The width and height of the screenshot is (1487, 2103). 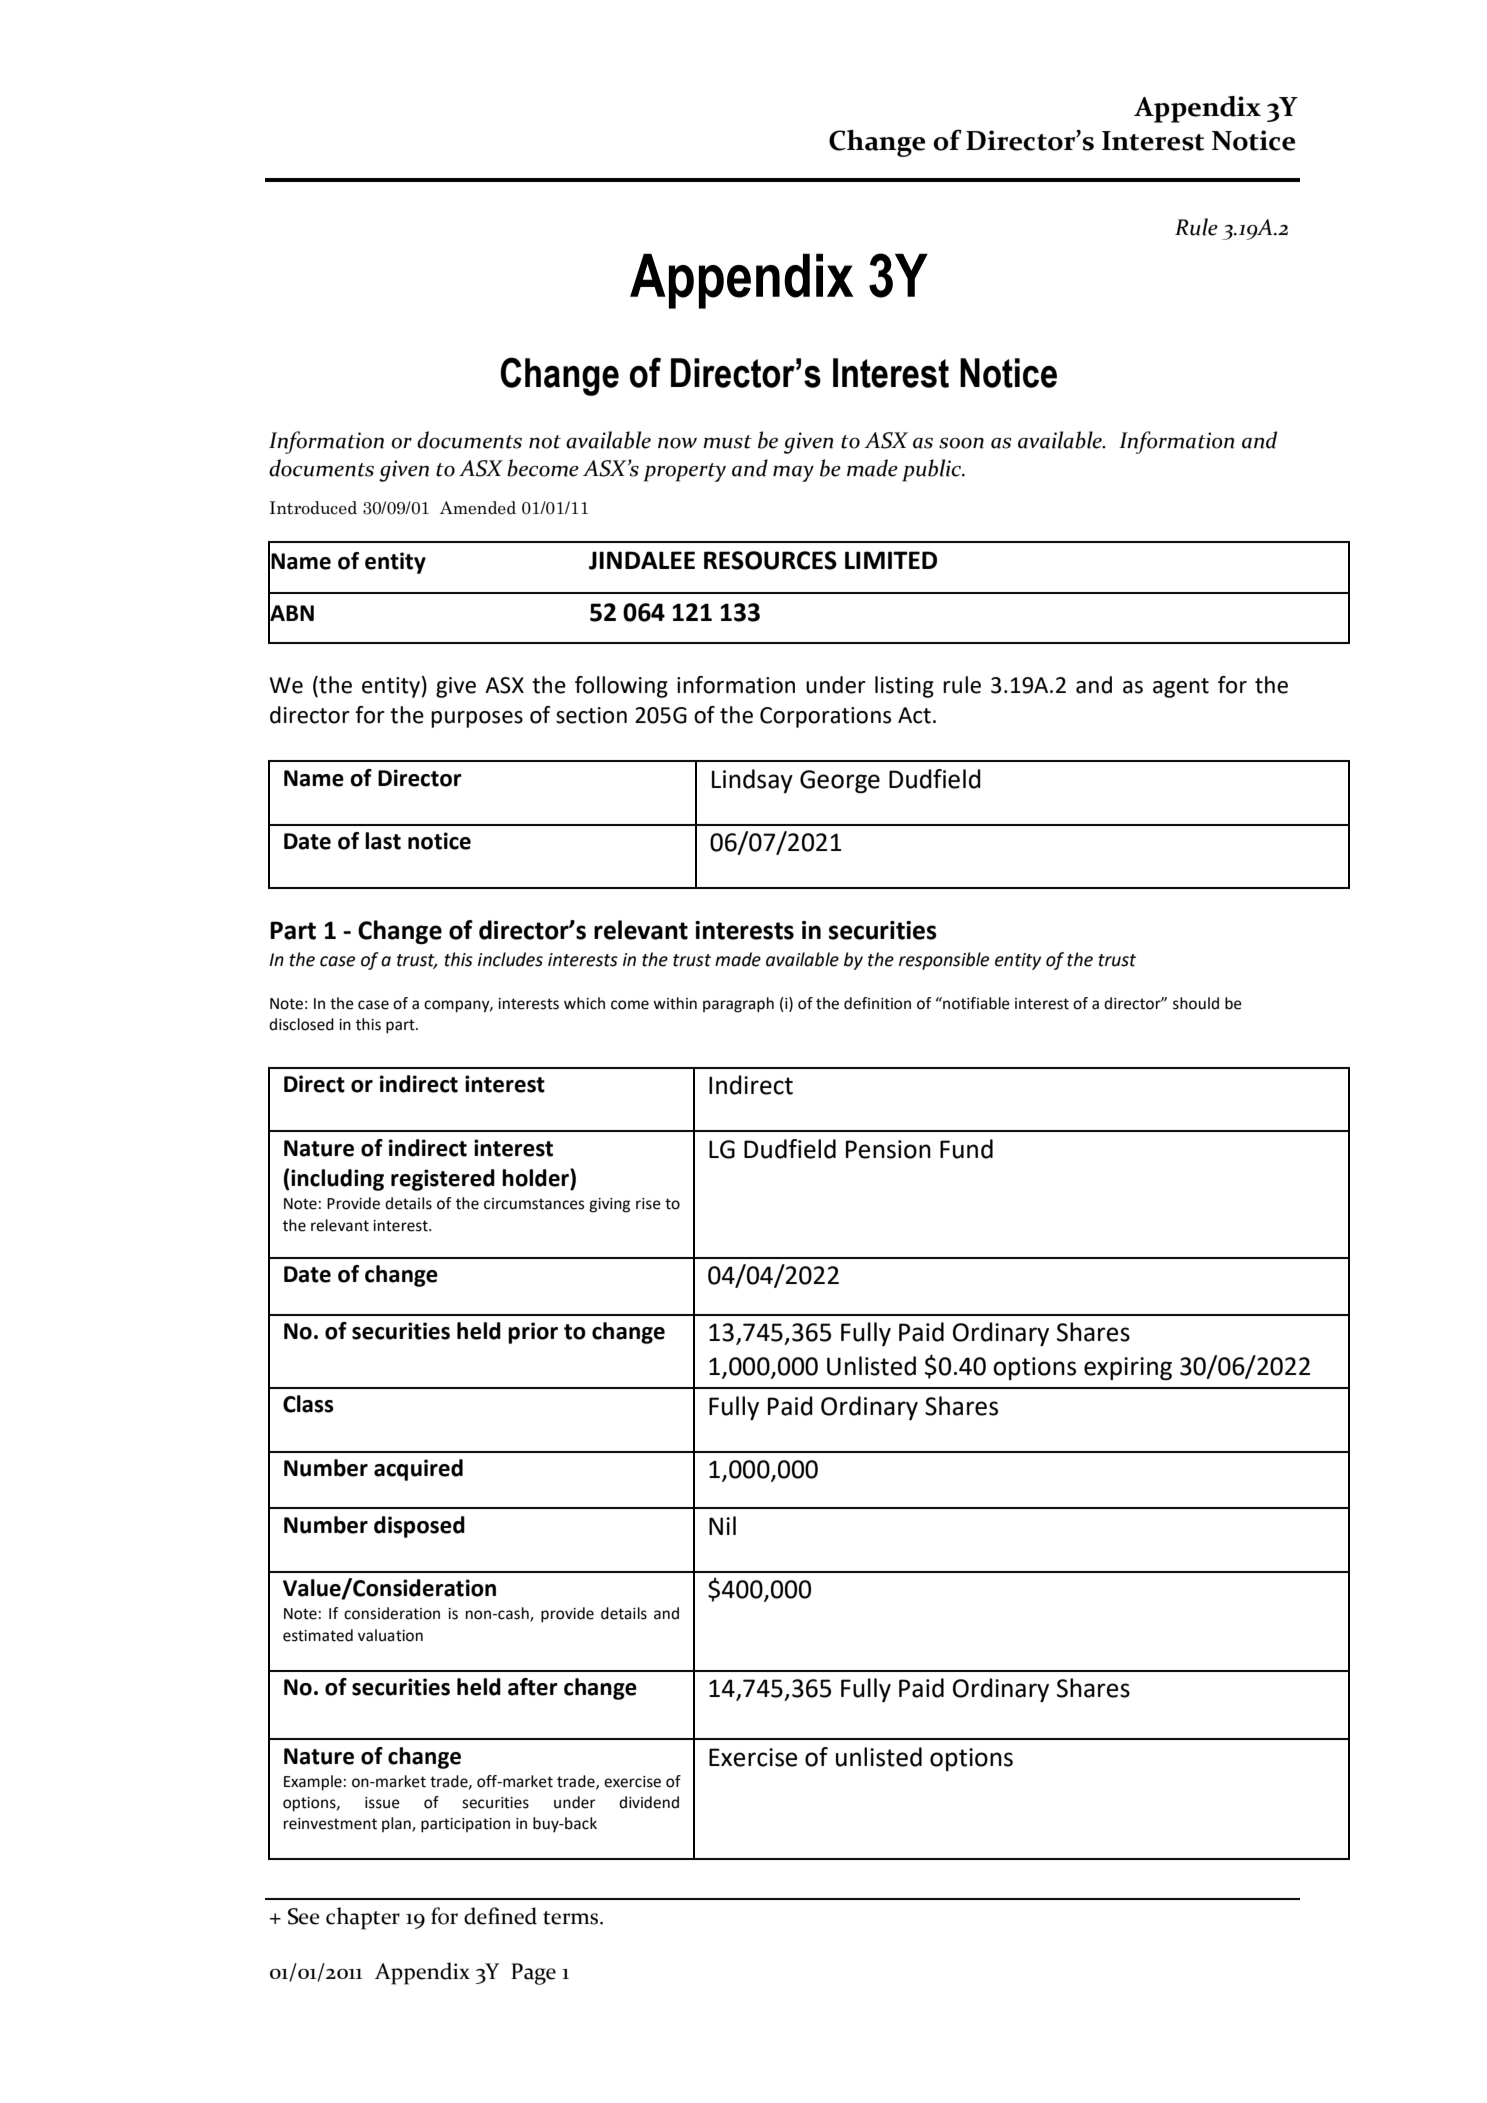 What do you see at coordinates (572, 1918) in the screenshot?
I see `terms` at bounding box center [572, 1918].
